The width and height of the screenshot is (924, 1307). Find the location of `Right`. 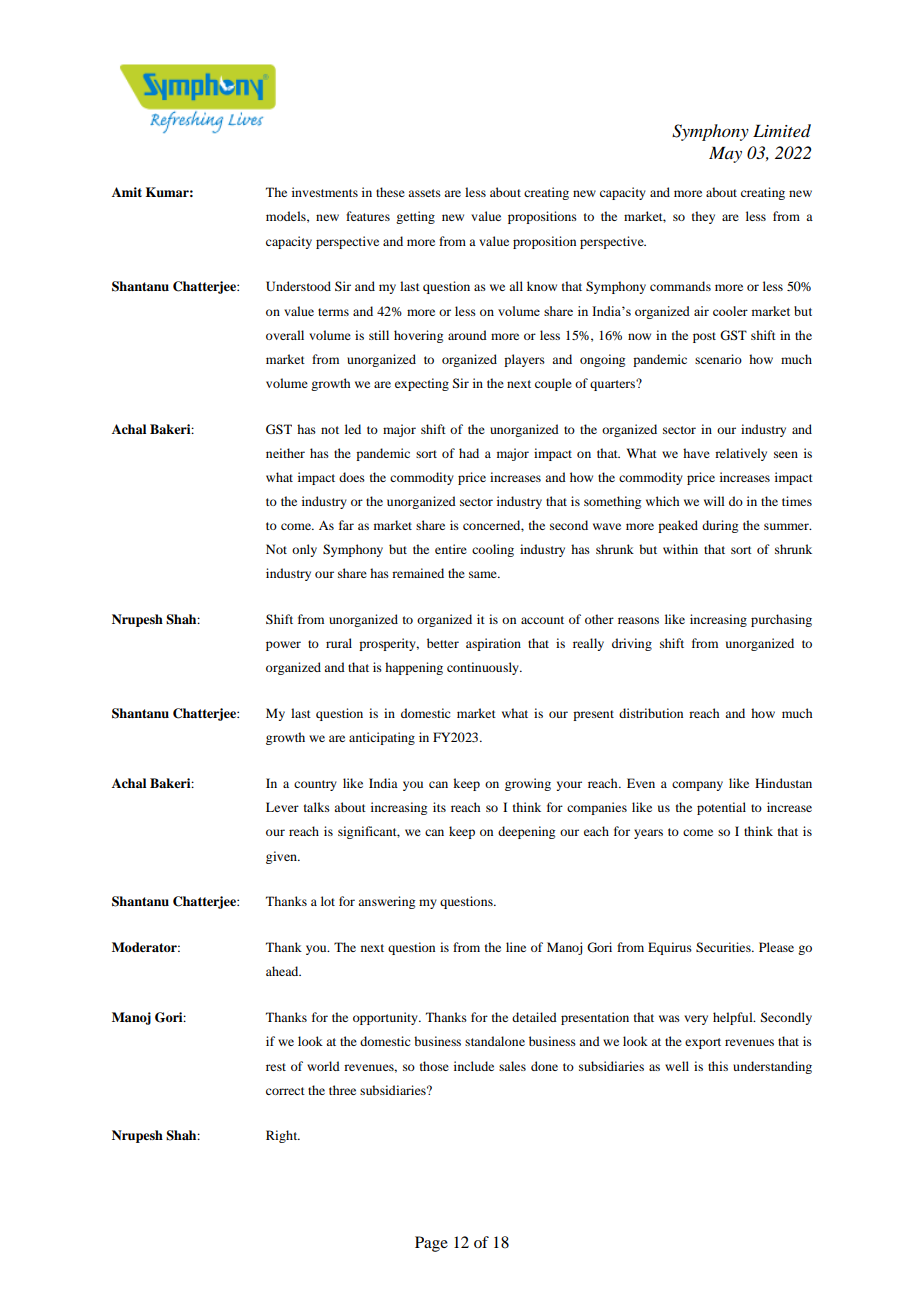

Right is located at coordinates (283, 1136).
